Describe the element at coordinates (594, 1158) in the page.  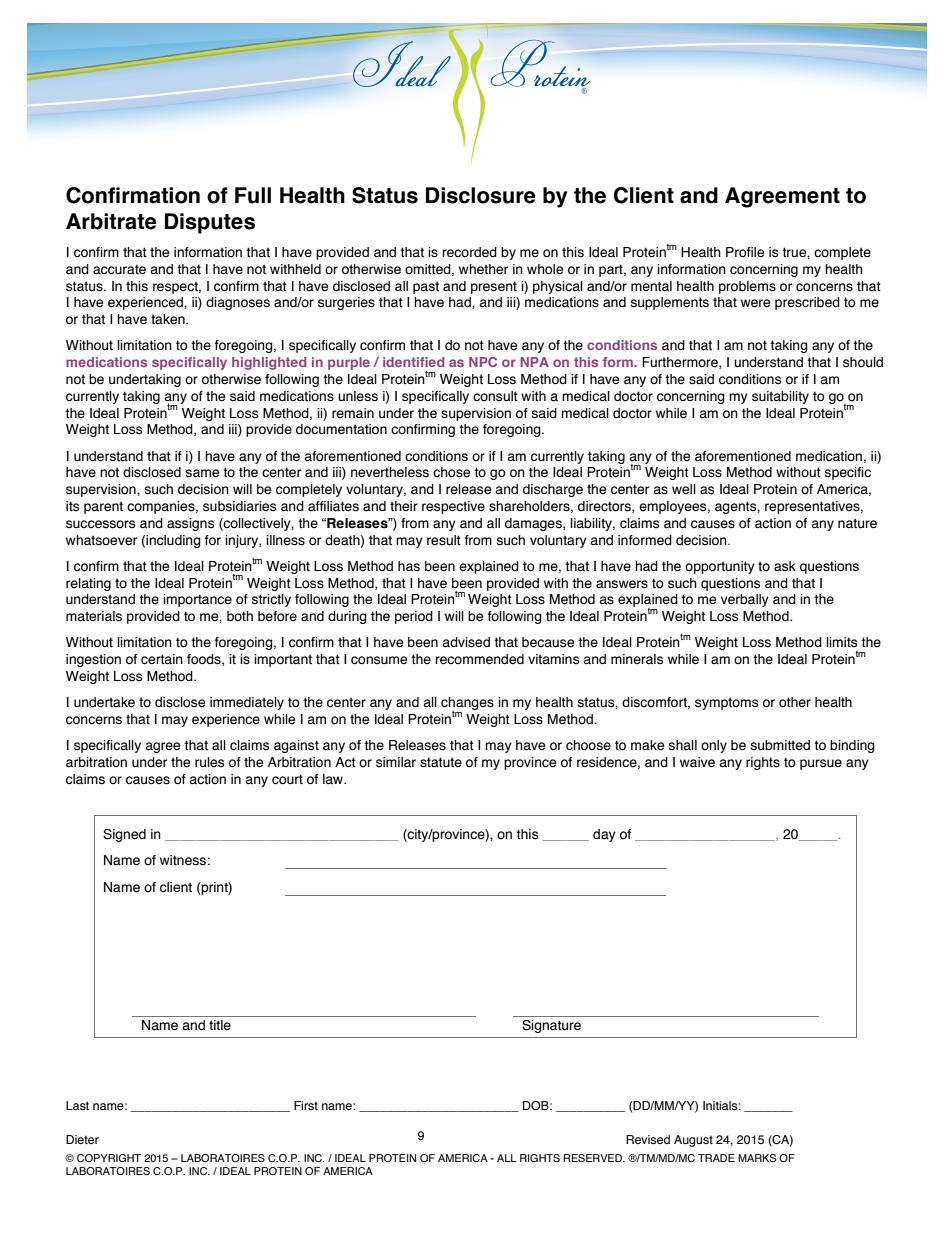
I see `RESERVED` at that location.
